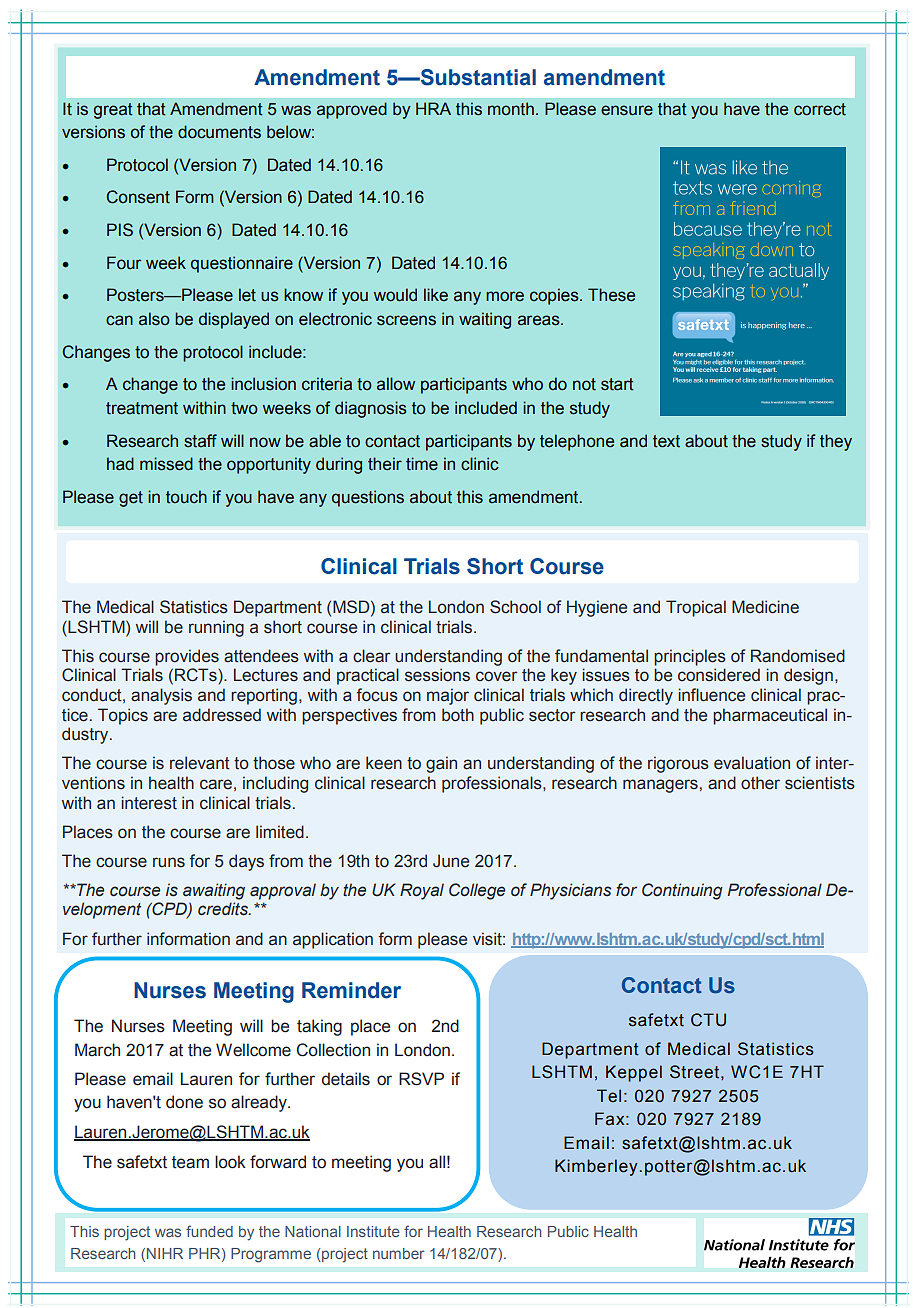  I want to click on number, so click(398, 1253).
